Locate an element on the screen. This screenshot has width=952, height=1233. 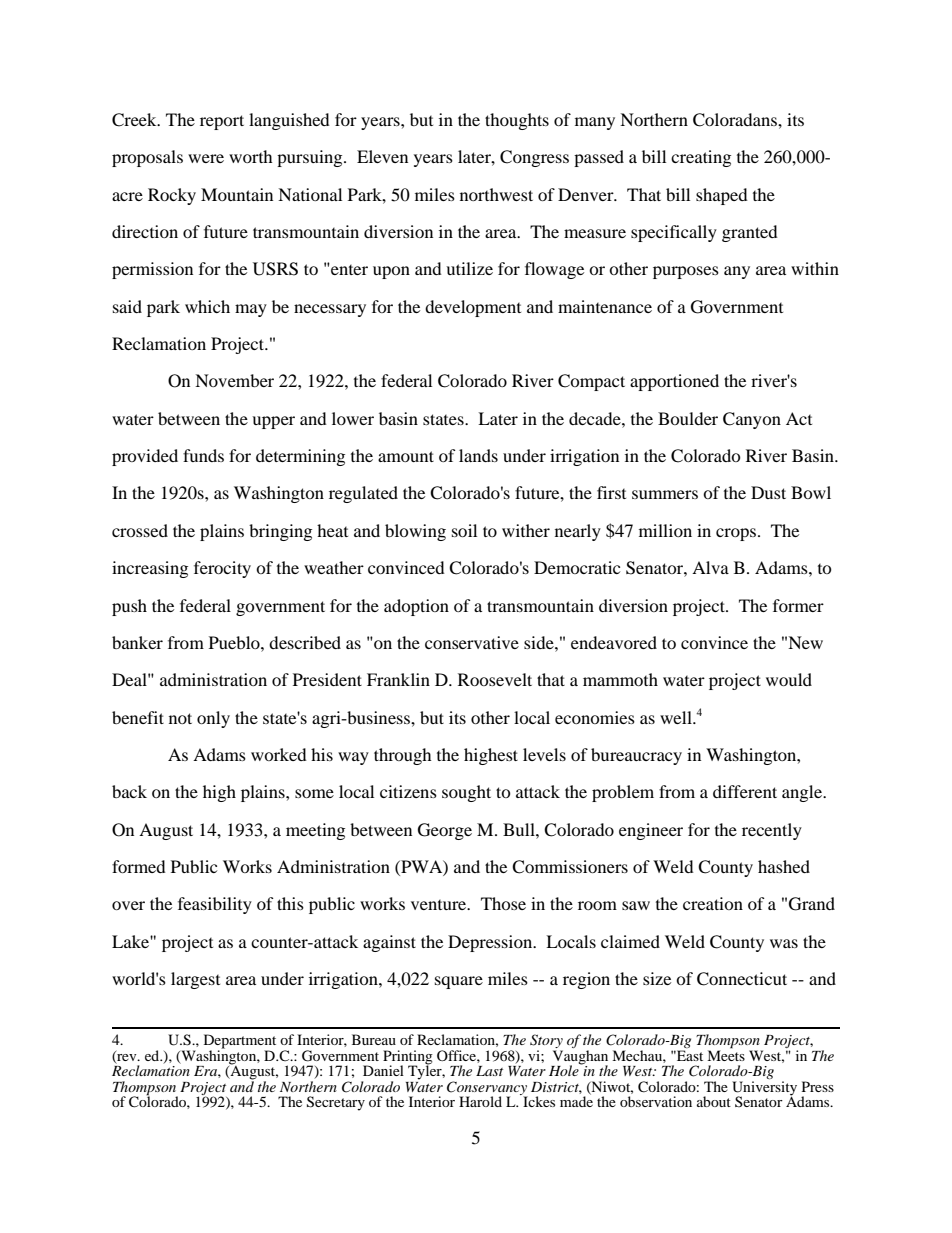
thoughts is located at coordinates (517, 121).
